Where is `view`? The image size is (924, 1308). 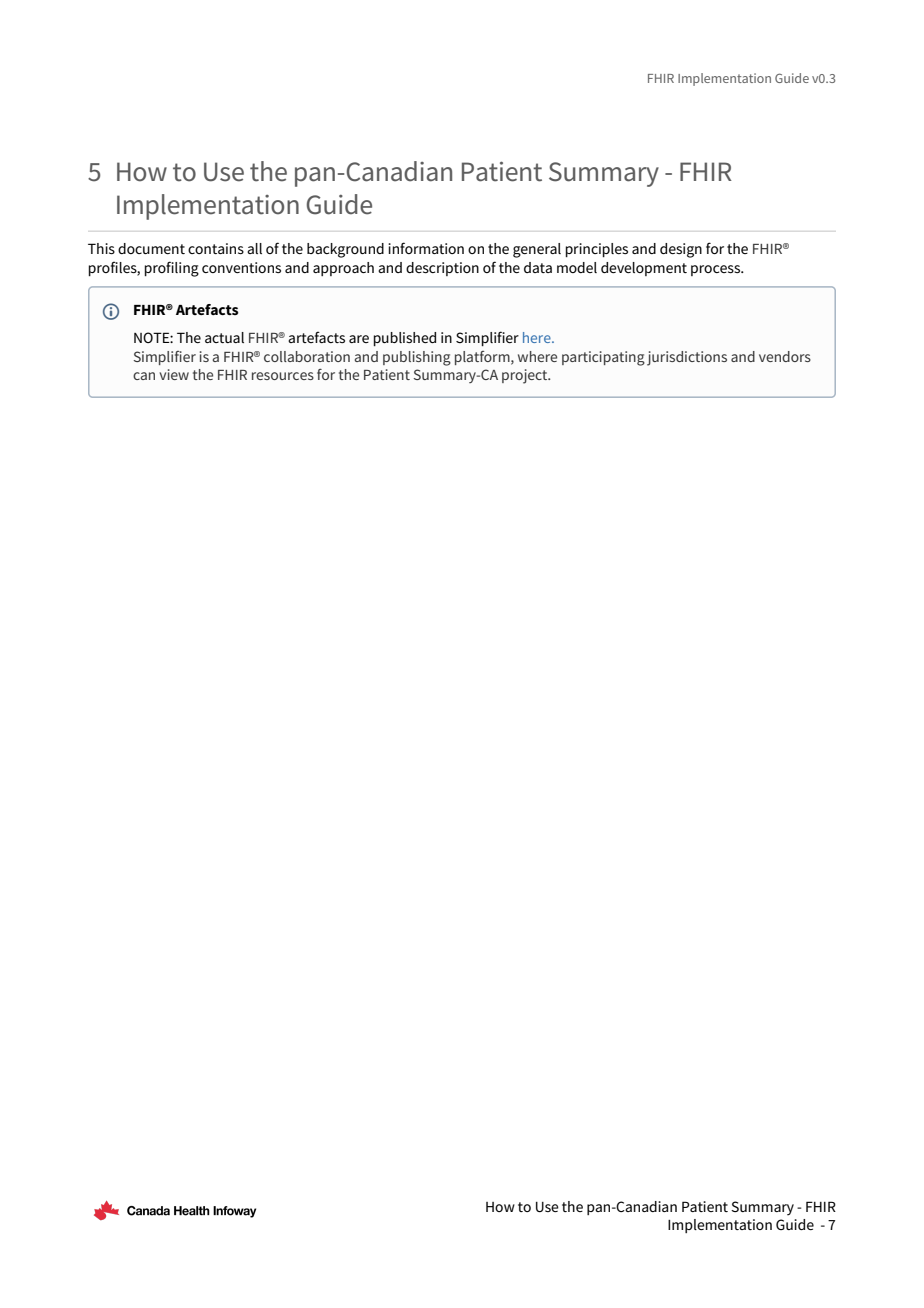
view is located at coordinates (174, 374).
